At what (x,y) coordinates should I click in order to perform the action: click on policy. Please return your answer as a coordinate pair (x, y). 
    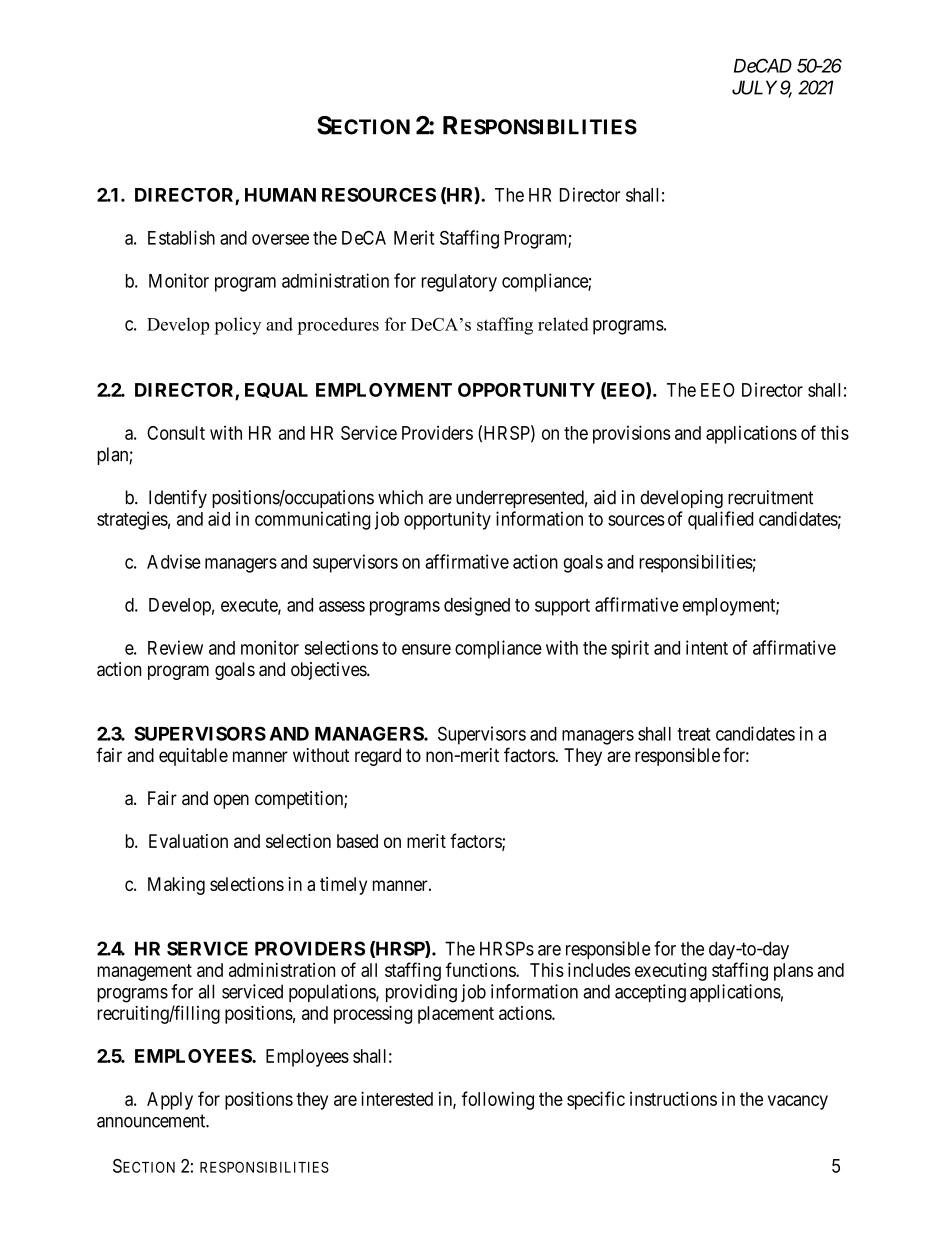
    Looking at the image, I should click on (237, 326).
